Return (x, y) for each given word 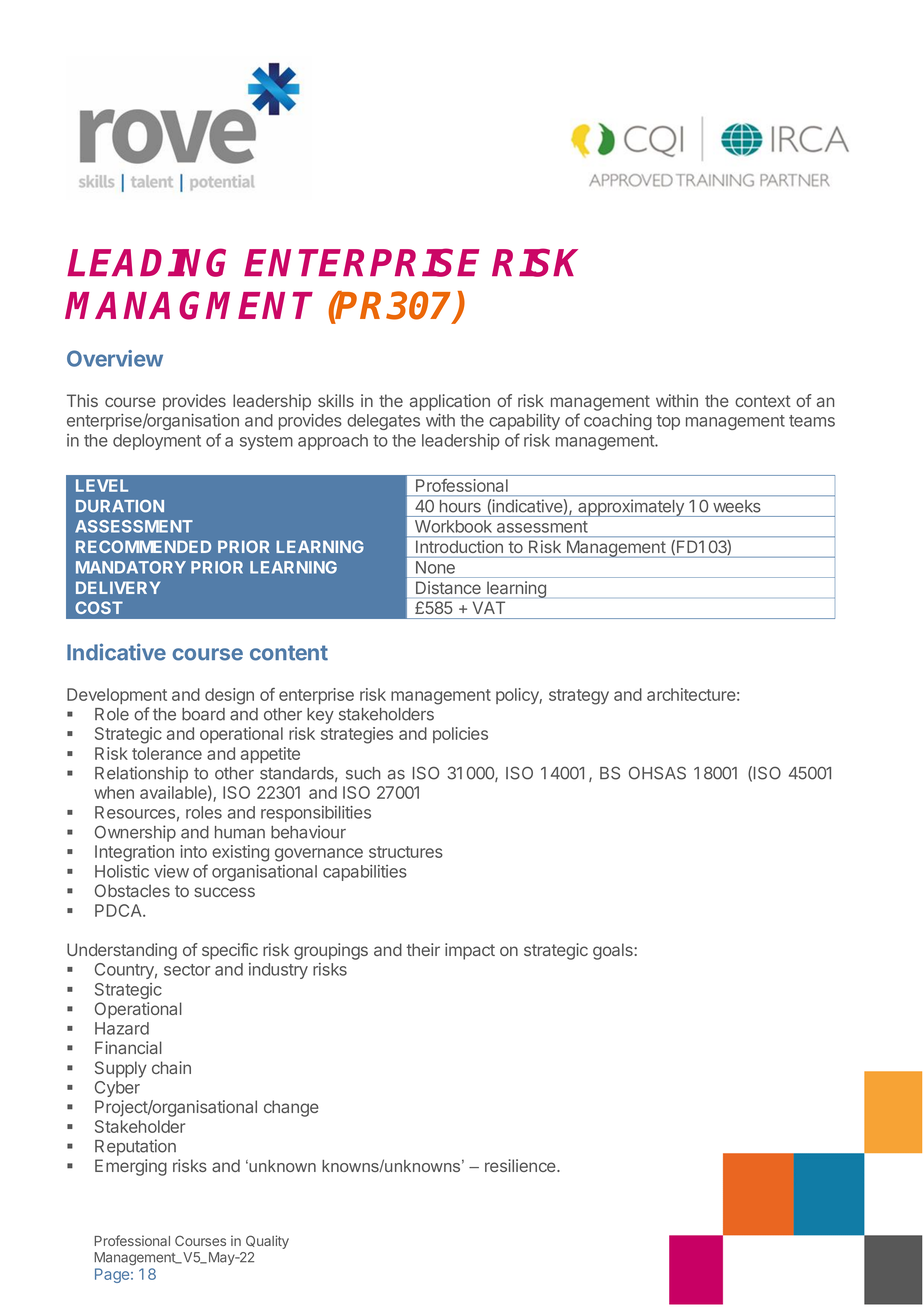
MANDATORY (131, 567)
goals (614, 951)
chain (171, 1067)
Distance (448, 587)
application (450, 402)
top (668, 422)
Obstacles (132, 890)
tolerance (167, 753)
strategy (579, 697)
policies (460, 735)
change (291, 1108)
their (423, 949)
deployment (157, 442)
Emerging (131, 1167)
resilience (521, 1165)
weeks (736, 506)
